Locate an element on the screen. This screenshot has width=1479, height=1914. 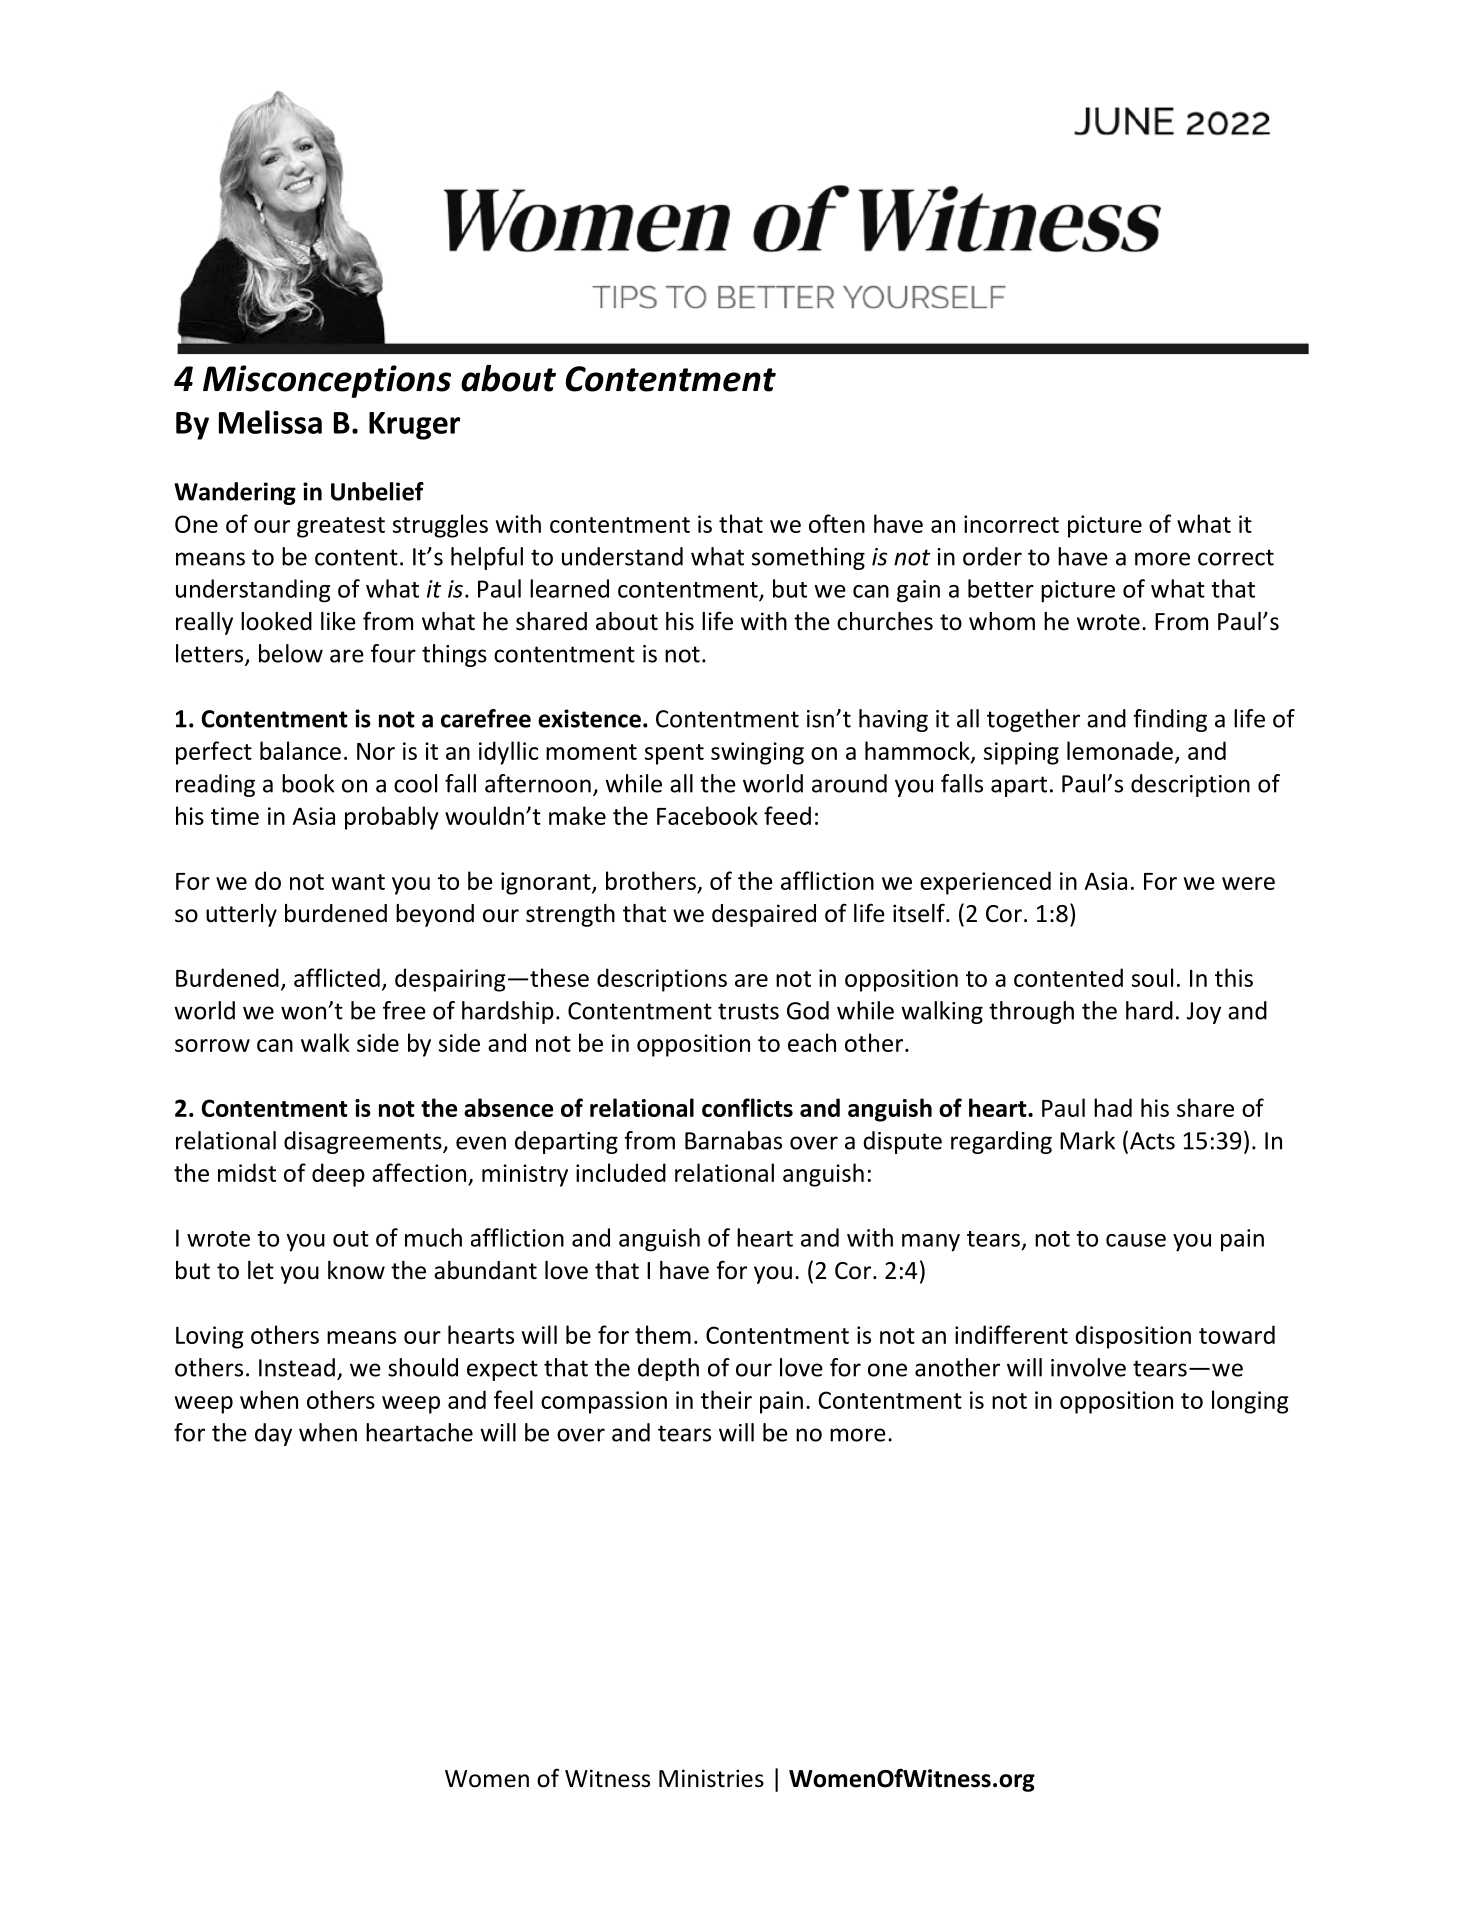
order is located at coordinates (992, 556).
